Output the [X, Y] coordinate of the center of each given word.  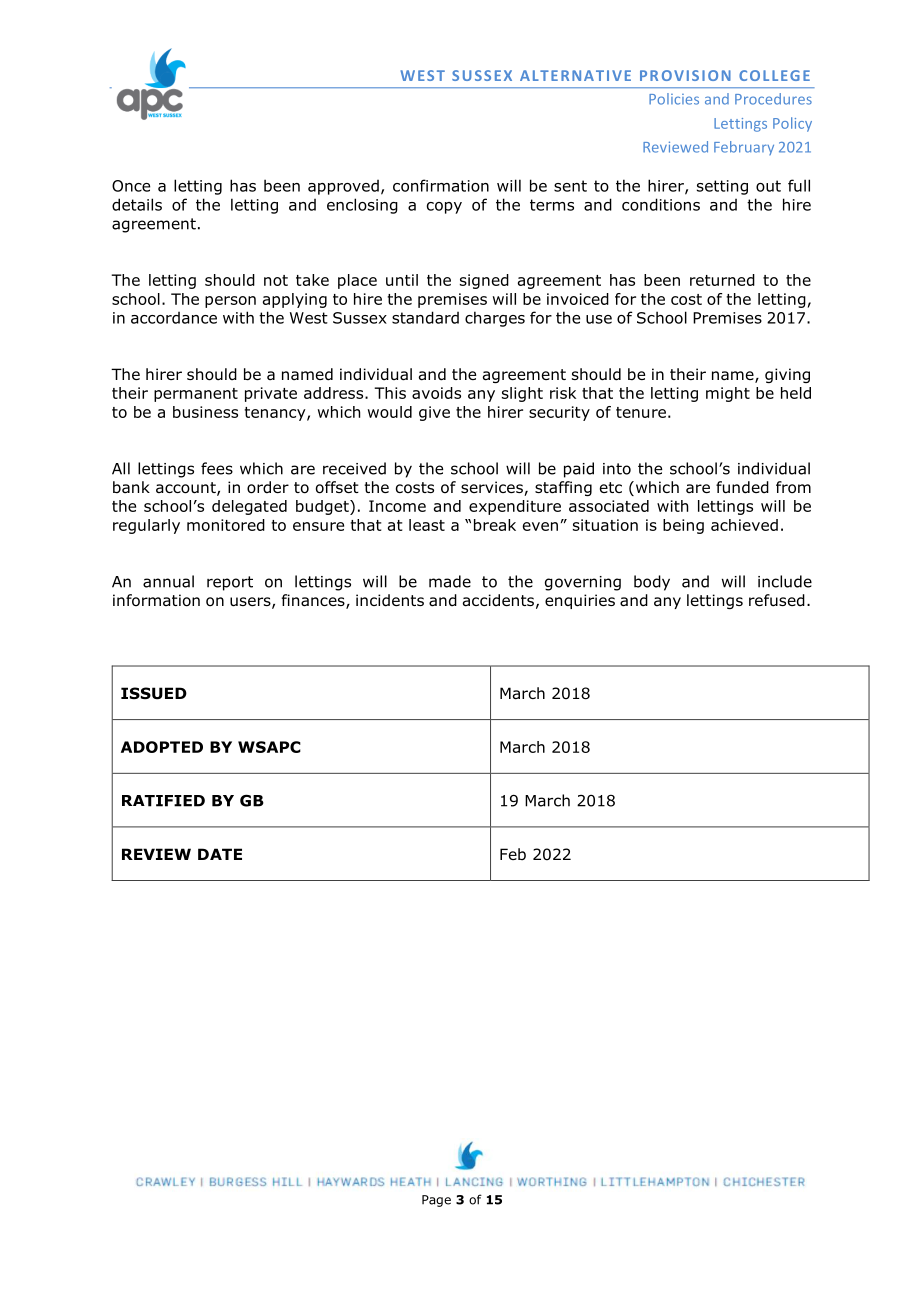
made [450, 581]
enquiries [580, 601]
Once [131, 186]
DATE [220, 854]
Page [436, 1201]
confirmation [441, 185]
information [156, 600]
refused [777, 600]
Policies [674, 99]
